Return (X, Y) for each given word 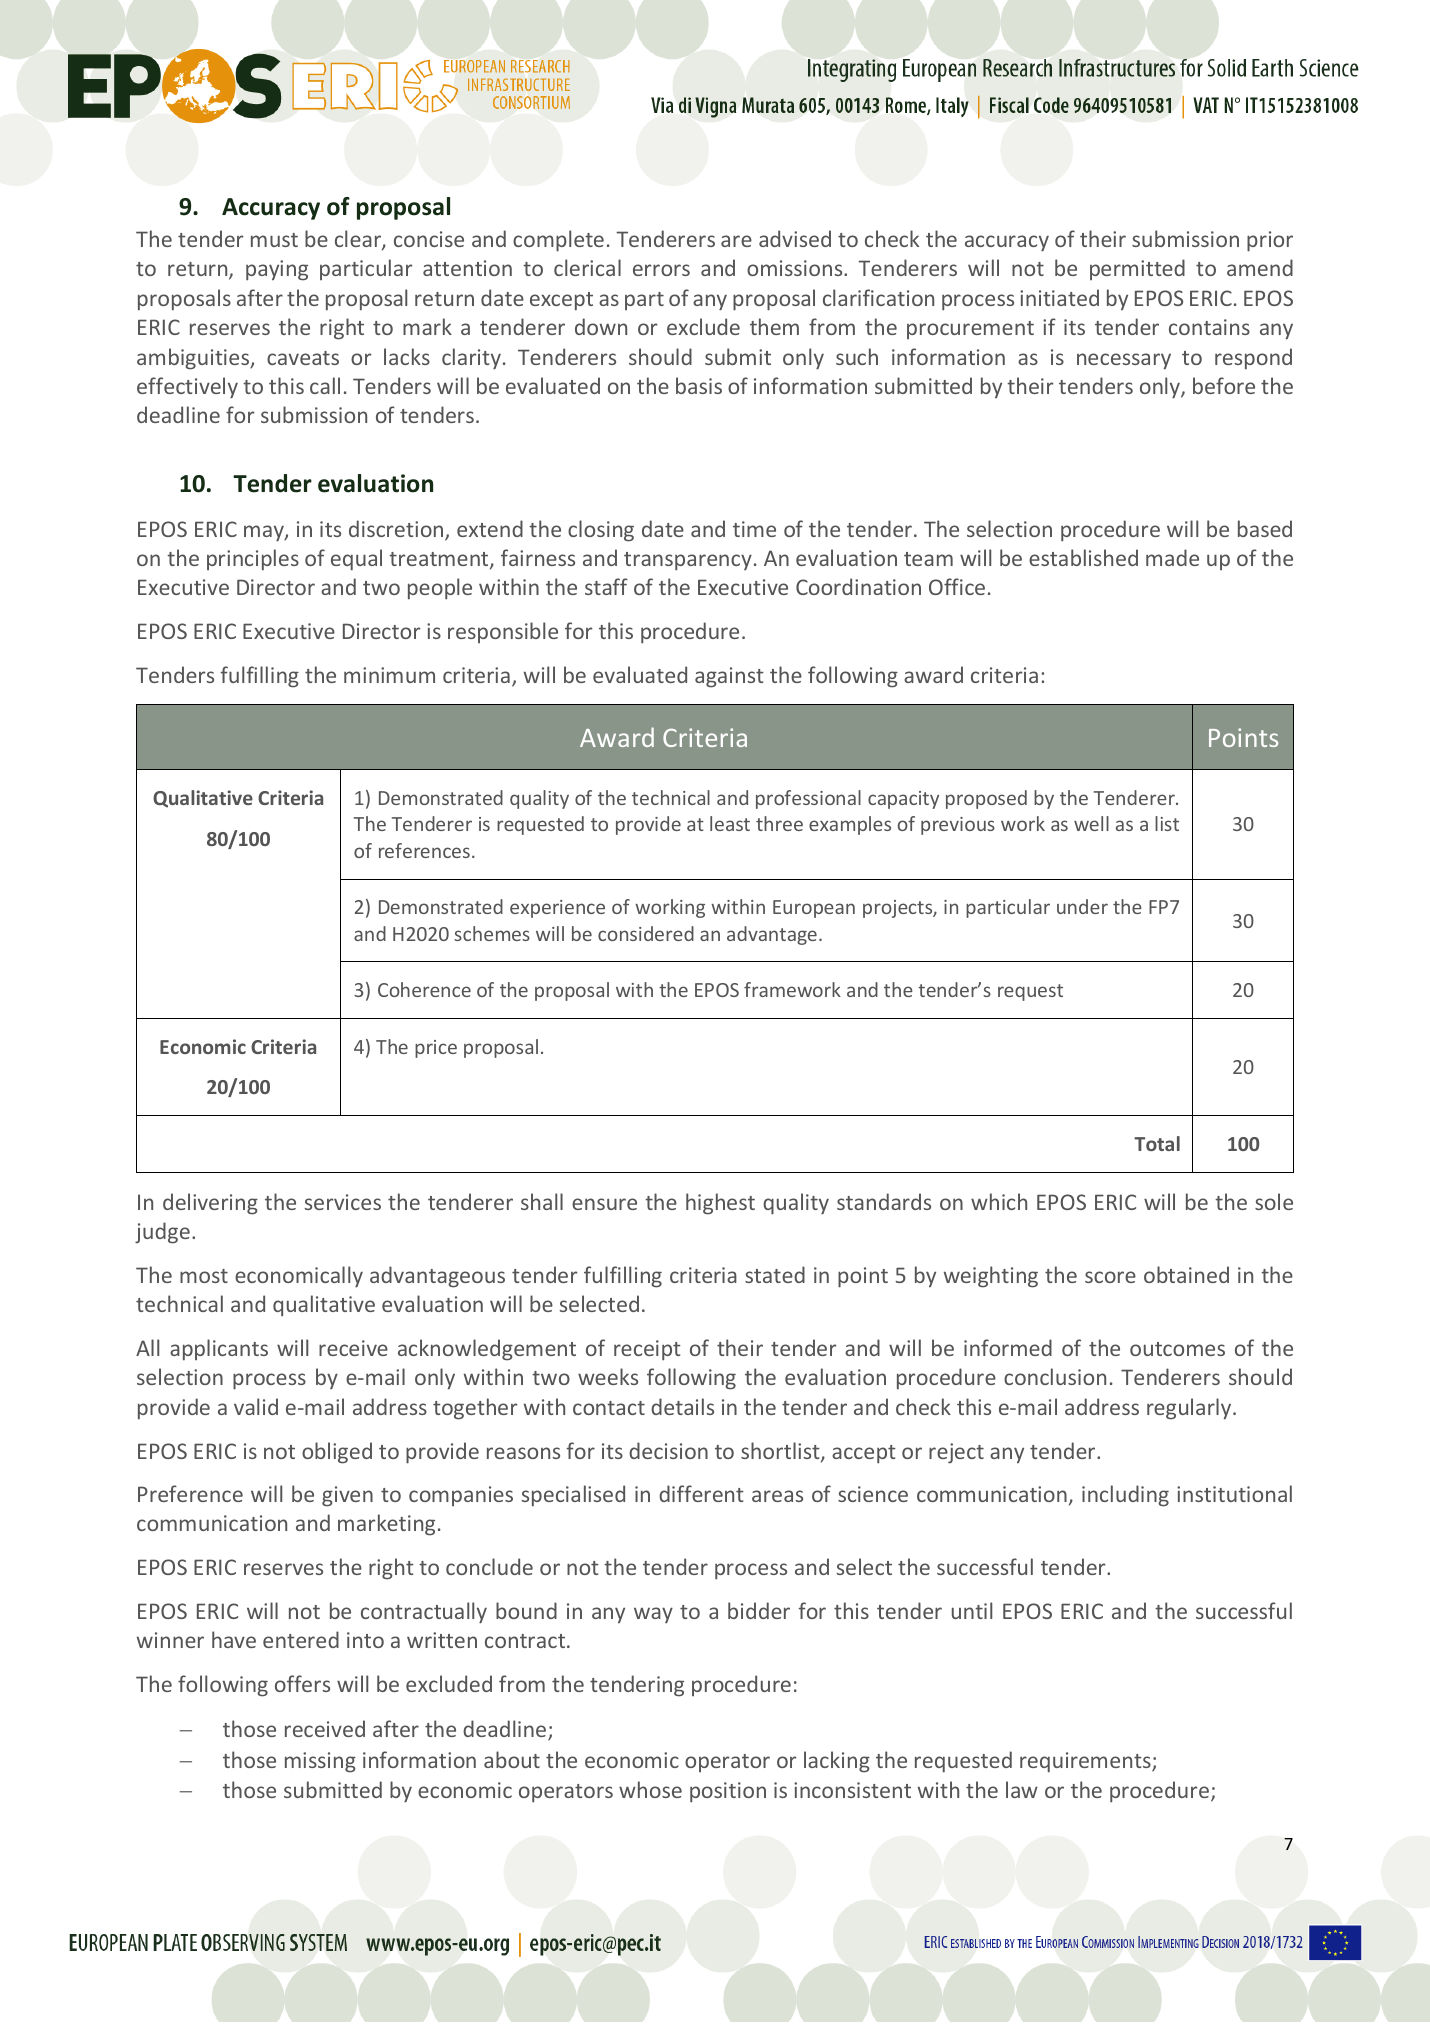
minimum (389, 675)
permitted (1137, 269)
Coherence (424, 989)
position (728, 1792)
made (1172, 557)
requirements (1086, 1762)
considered (646, 933)
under (1082, 906)
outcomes (1177, 1349)
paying (277, 270)
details (682, 1406)
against (729, 677)
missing (320, 1762)
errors (661, 270)
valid (256, 1406)
